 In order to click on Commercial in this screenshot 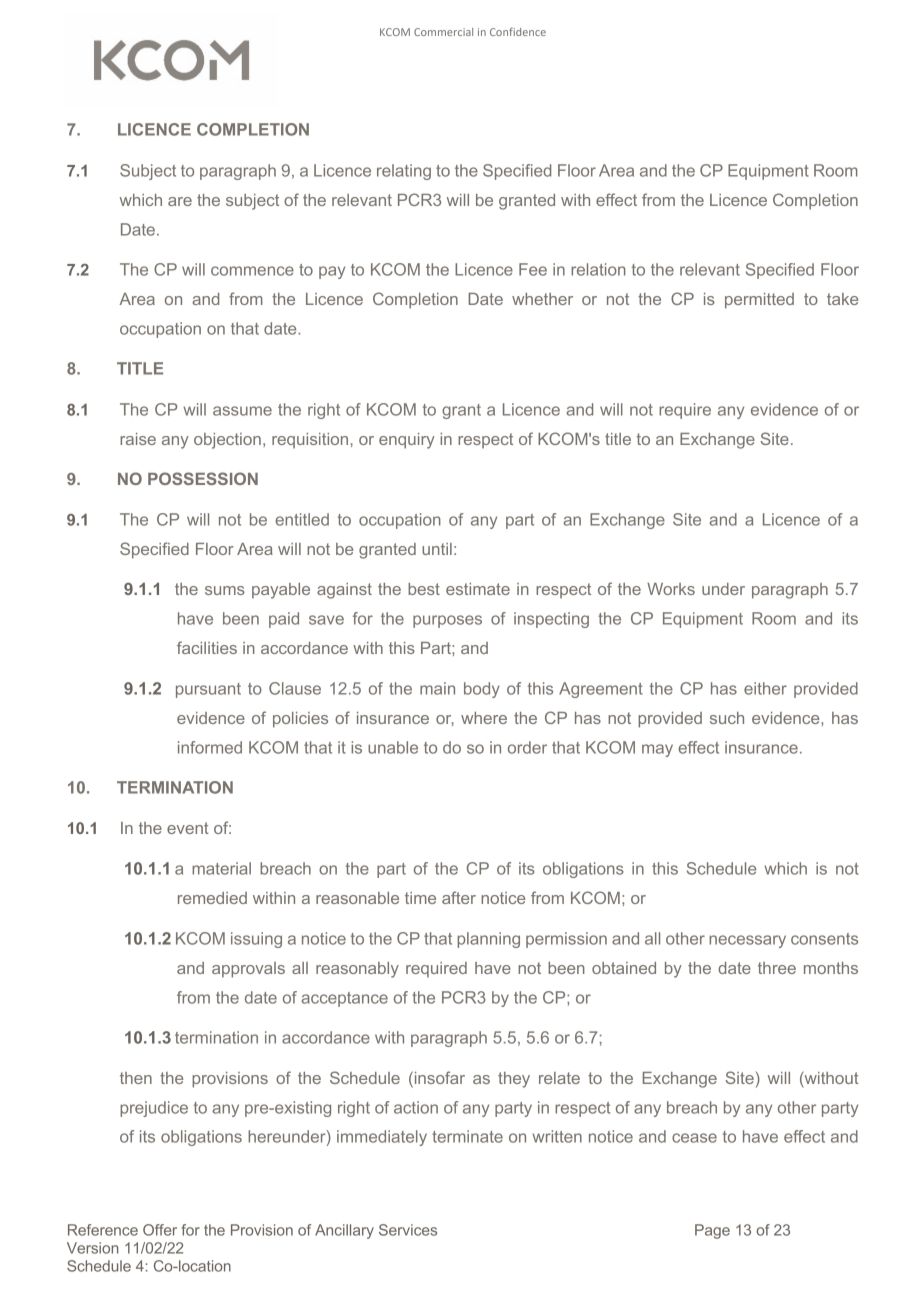, I will do `click(443, 32)`.
